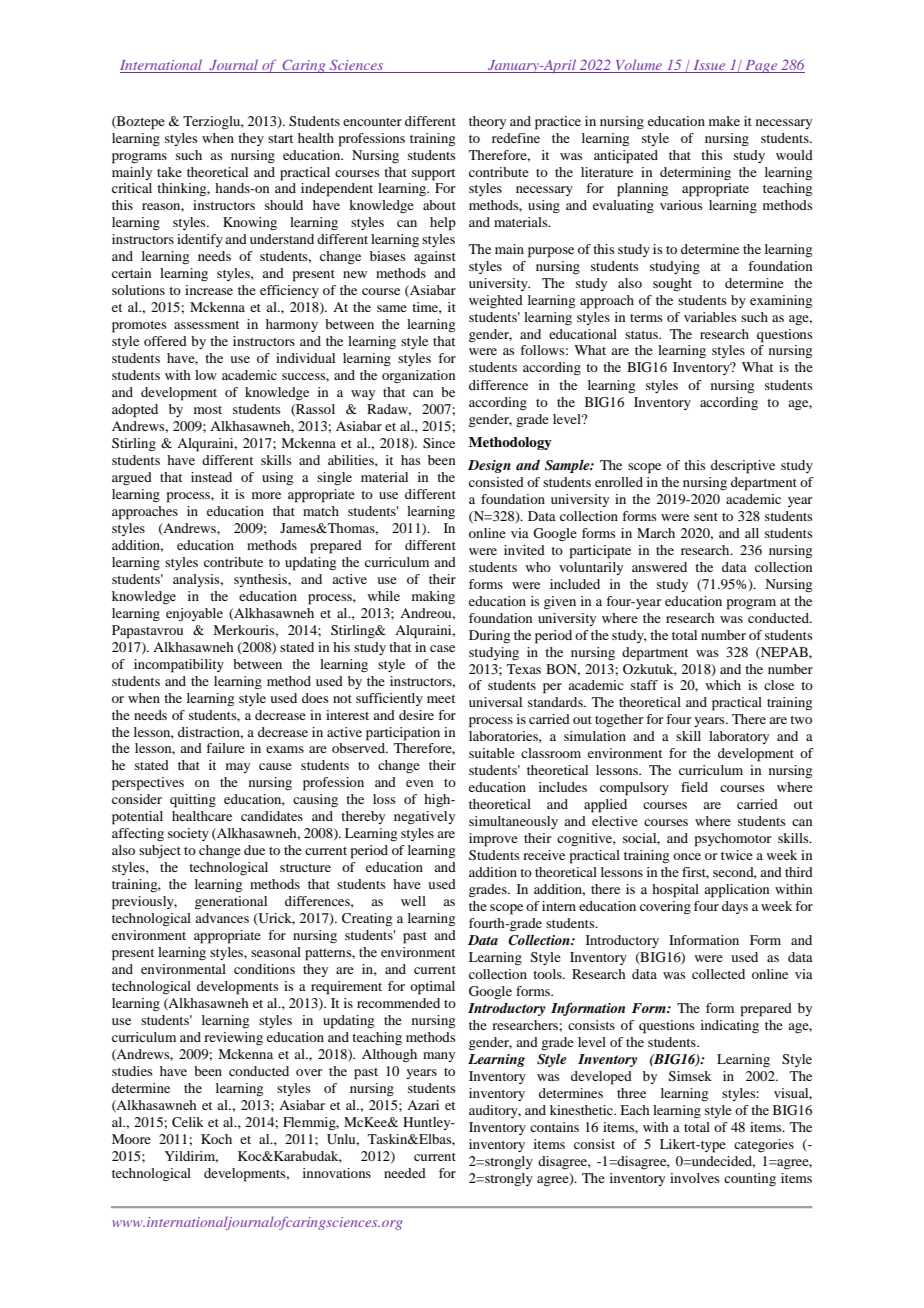 The height and width of the image is (1308, 924). Describe the element at coordinates (724, 121) in the image. I see `make` at that location.
